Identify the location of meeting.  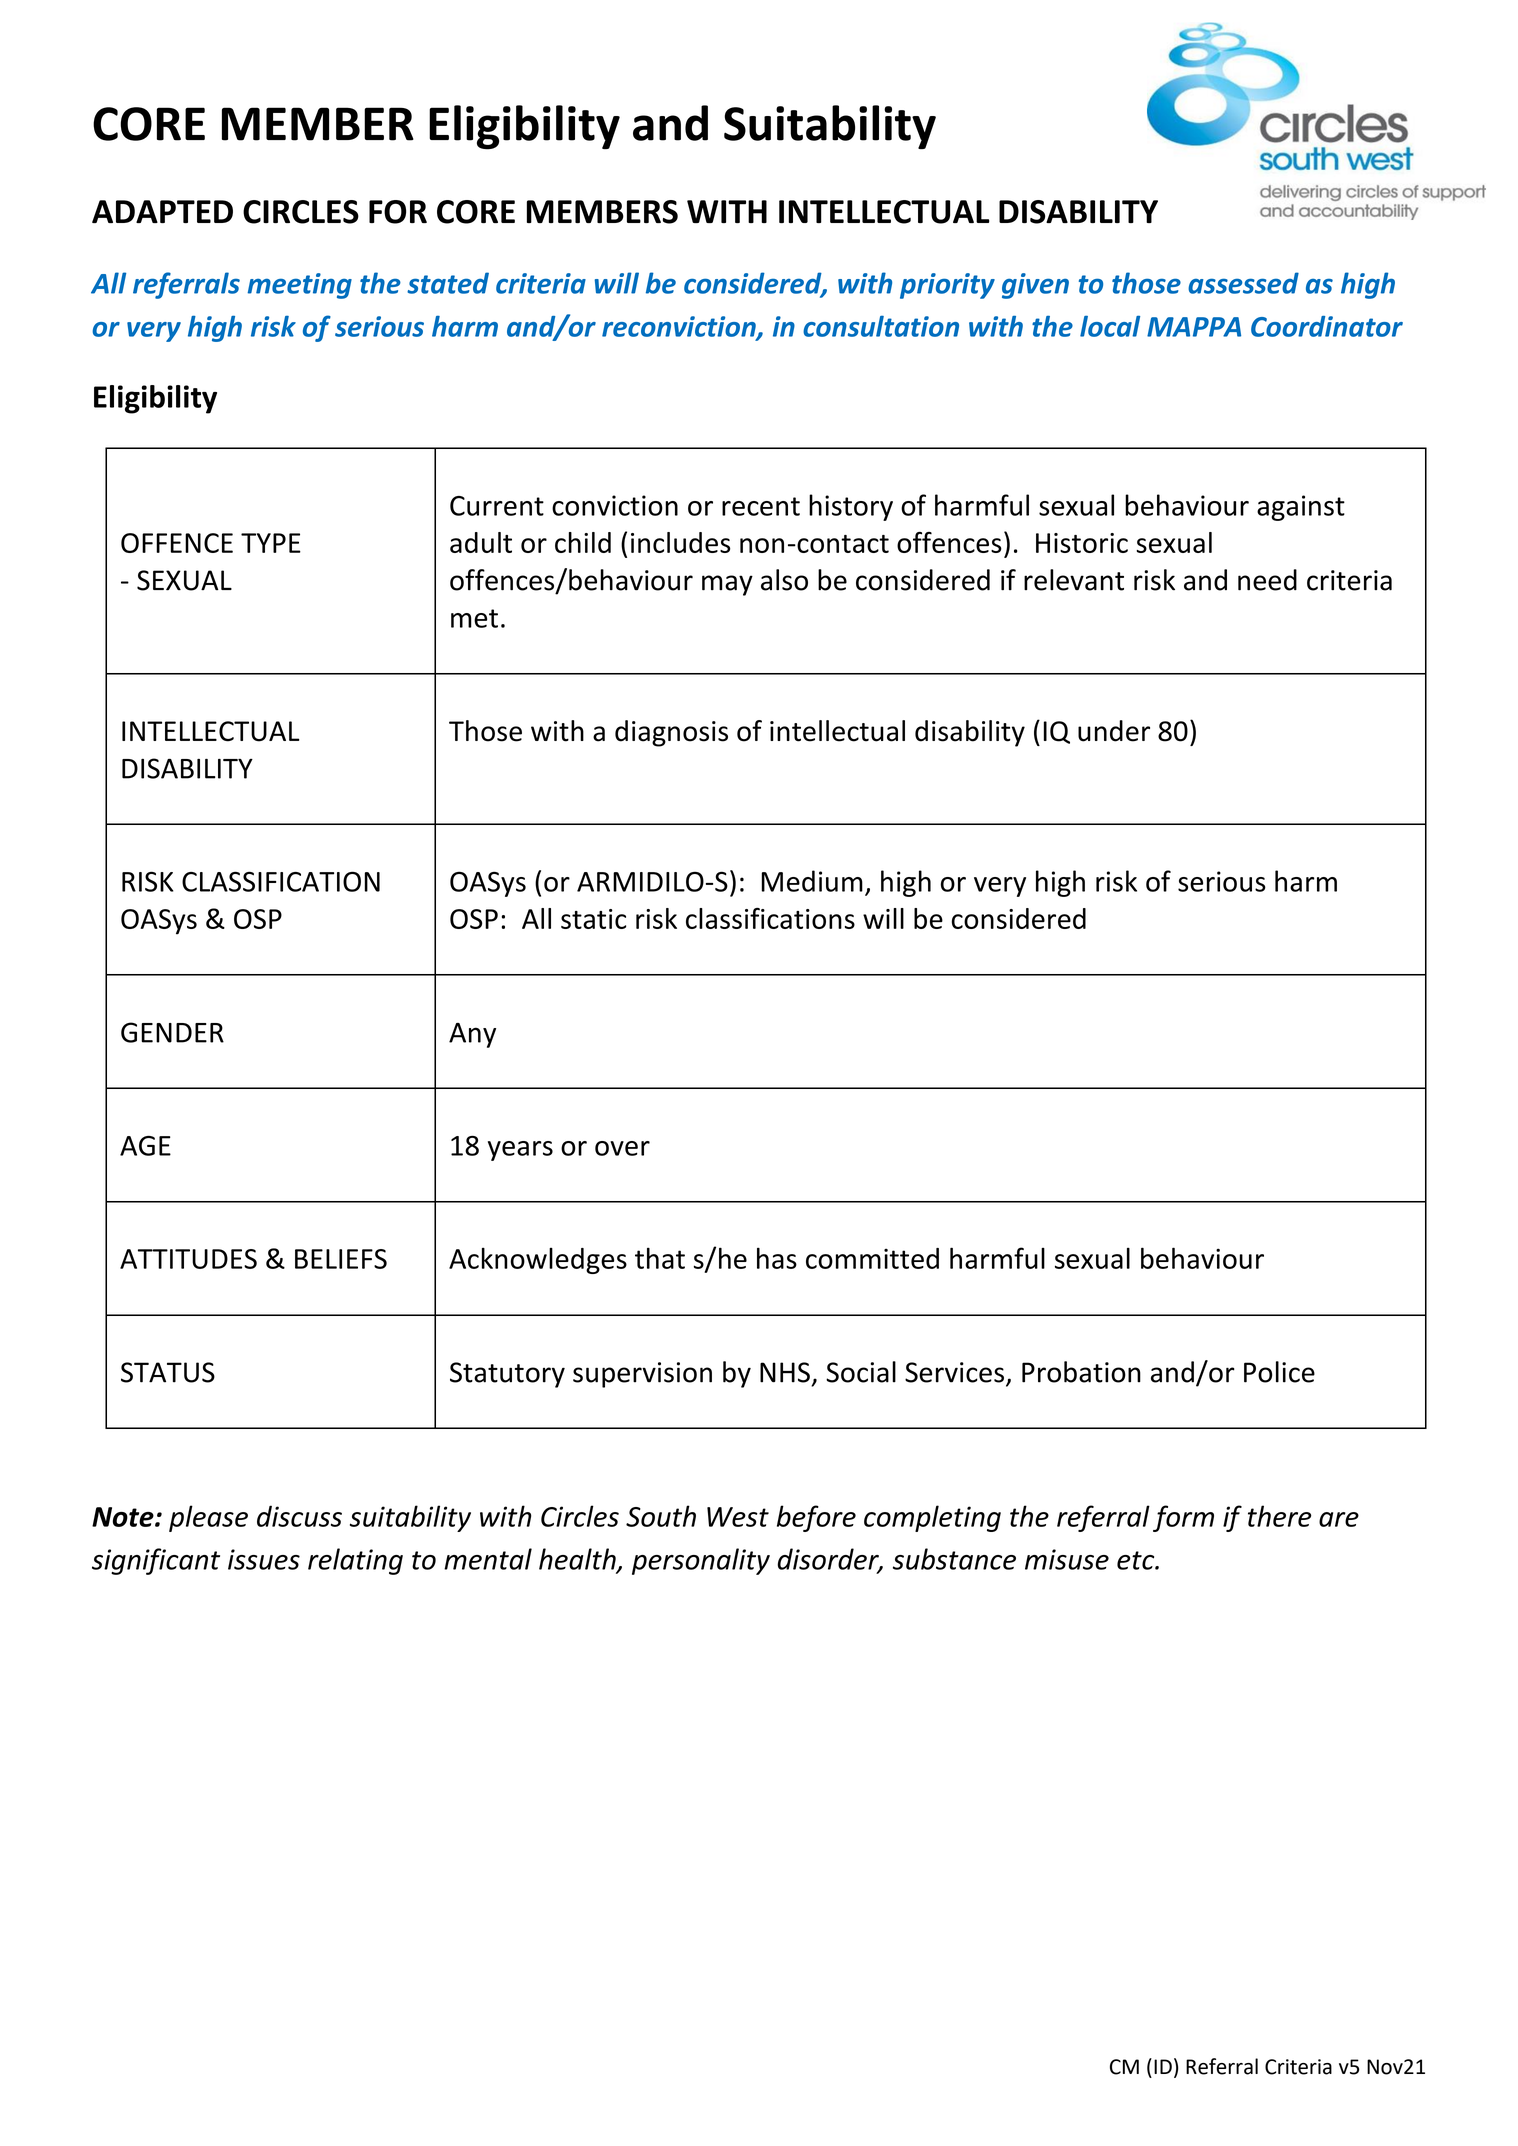
(300, 286).
